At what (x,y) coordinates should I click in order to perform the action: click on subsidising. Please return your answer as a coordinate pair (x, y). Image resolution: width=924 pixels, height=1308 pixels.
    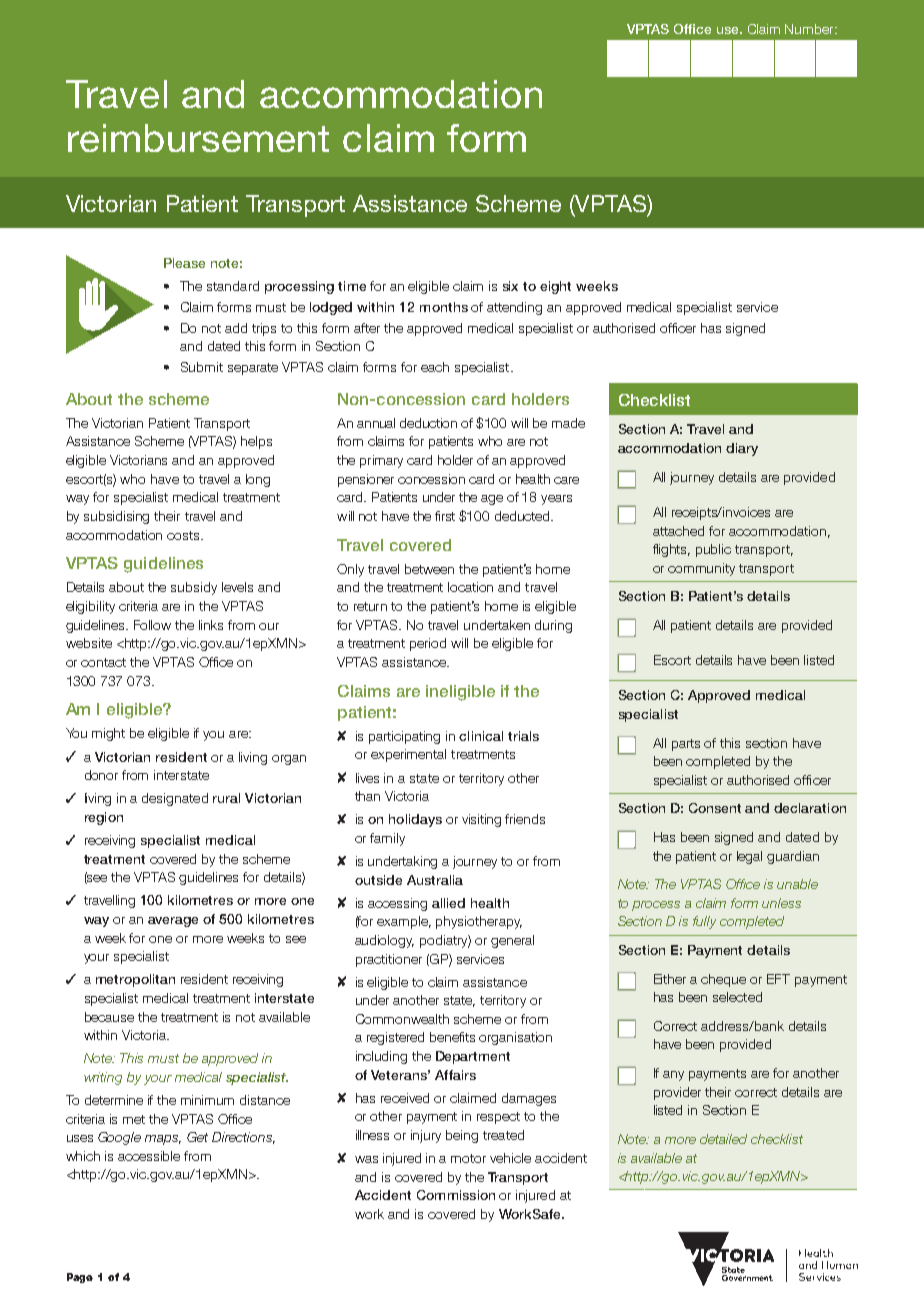
    Looking at the image, I should click on (116, 517).
